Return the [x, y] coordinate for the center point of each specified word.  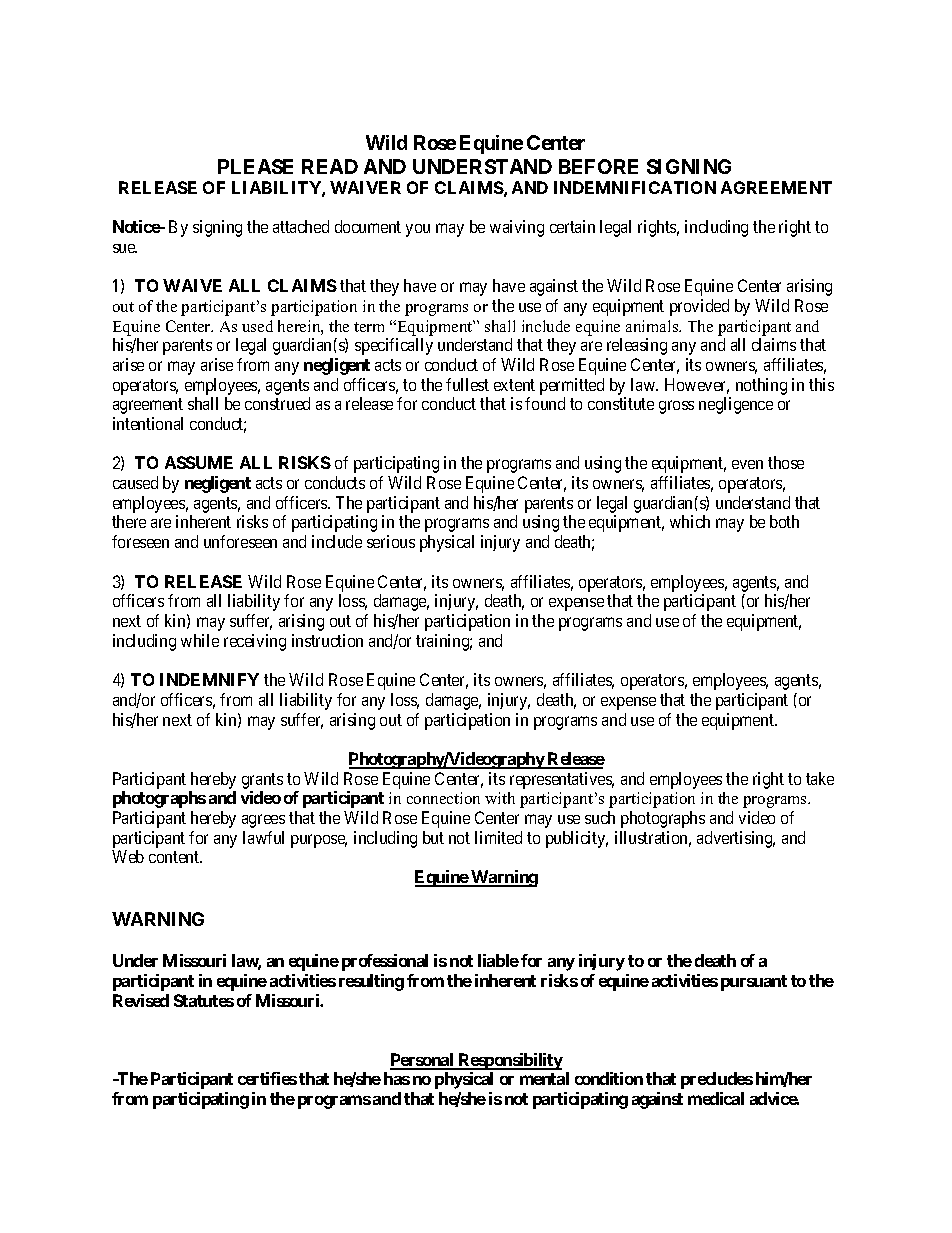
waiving [517, 228]
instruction [327, 640]
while [200, 640]
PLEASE [255, 166]
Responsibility [509, 1061]
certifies [267, 1078]
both [784, 521]
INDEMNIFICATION [635, 187]
